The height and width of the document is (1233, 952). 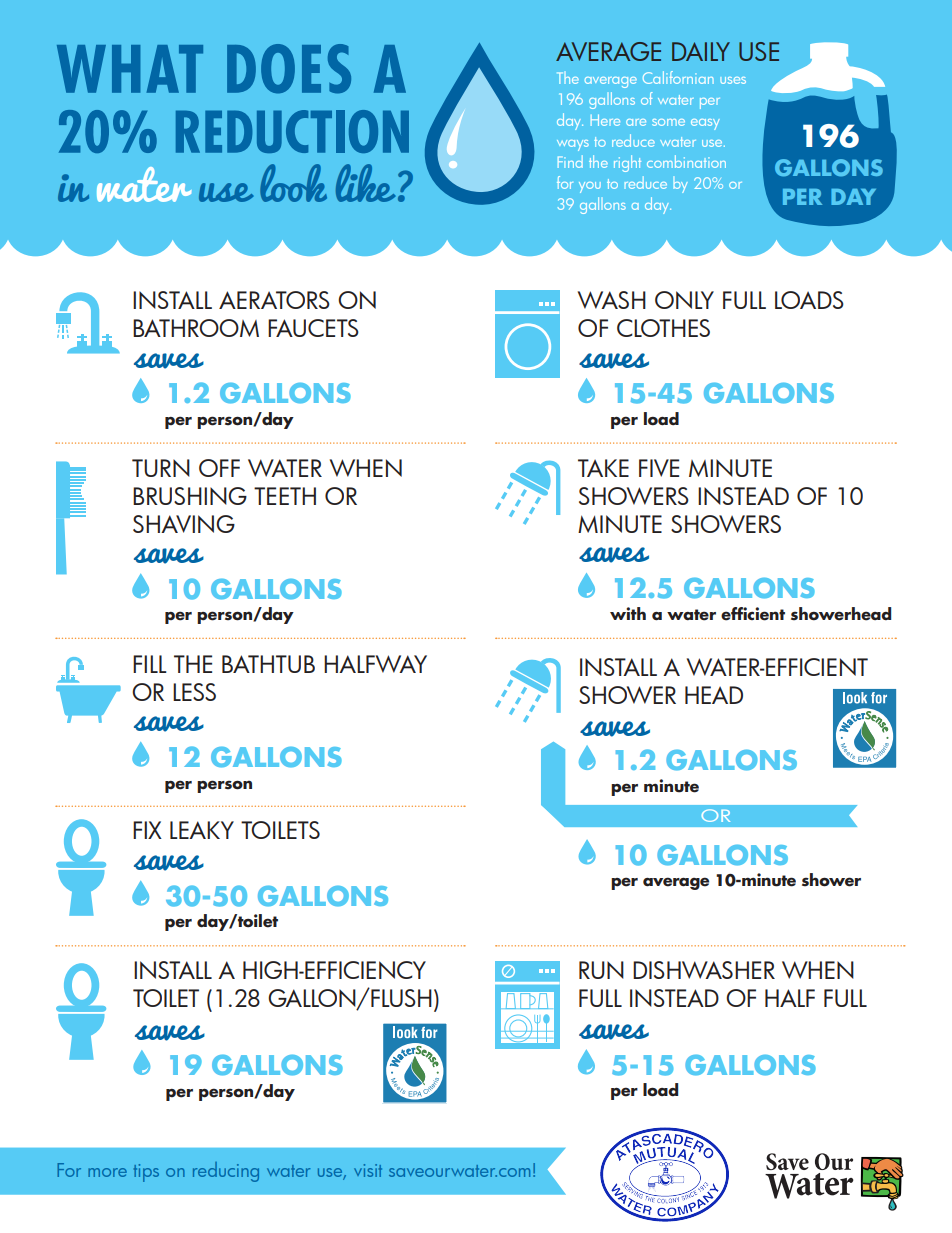 What do you see at coordinates (150, 664) in the document?
I see `FILL` at bounding box center [150, 664].
